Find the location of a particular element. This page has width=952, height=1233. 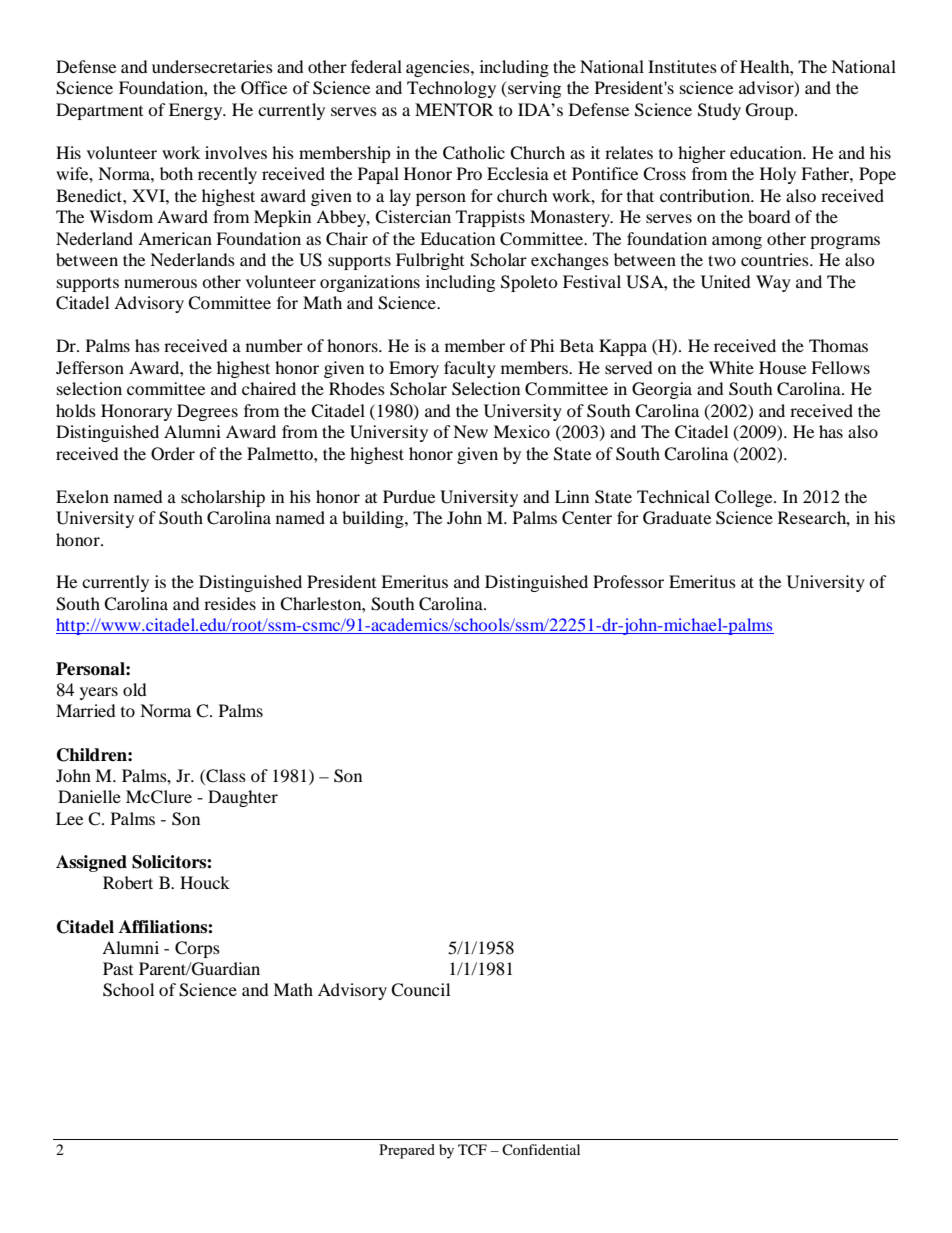

Past is located at coordinates (118, 968).
